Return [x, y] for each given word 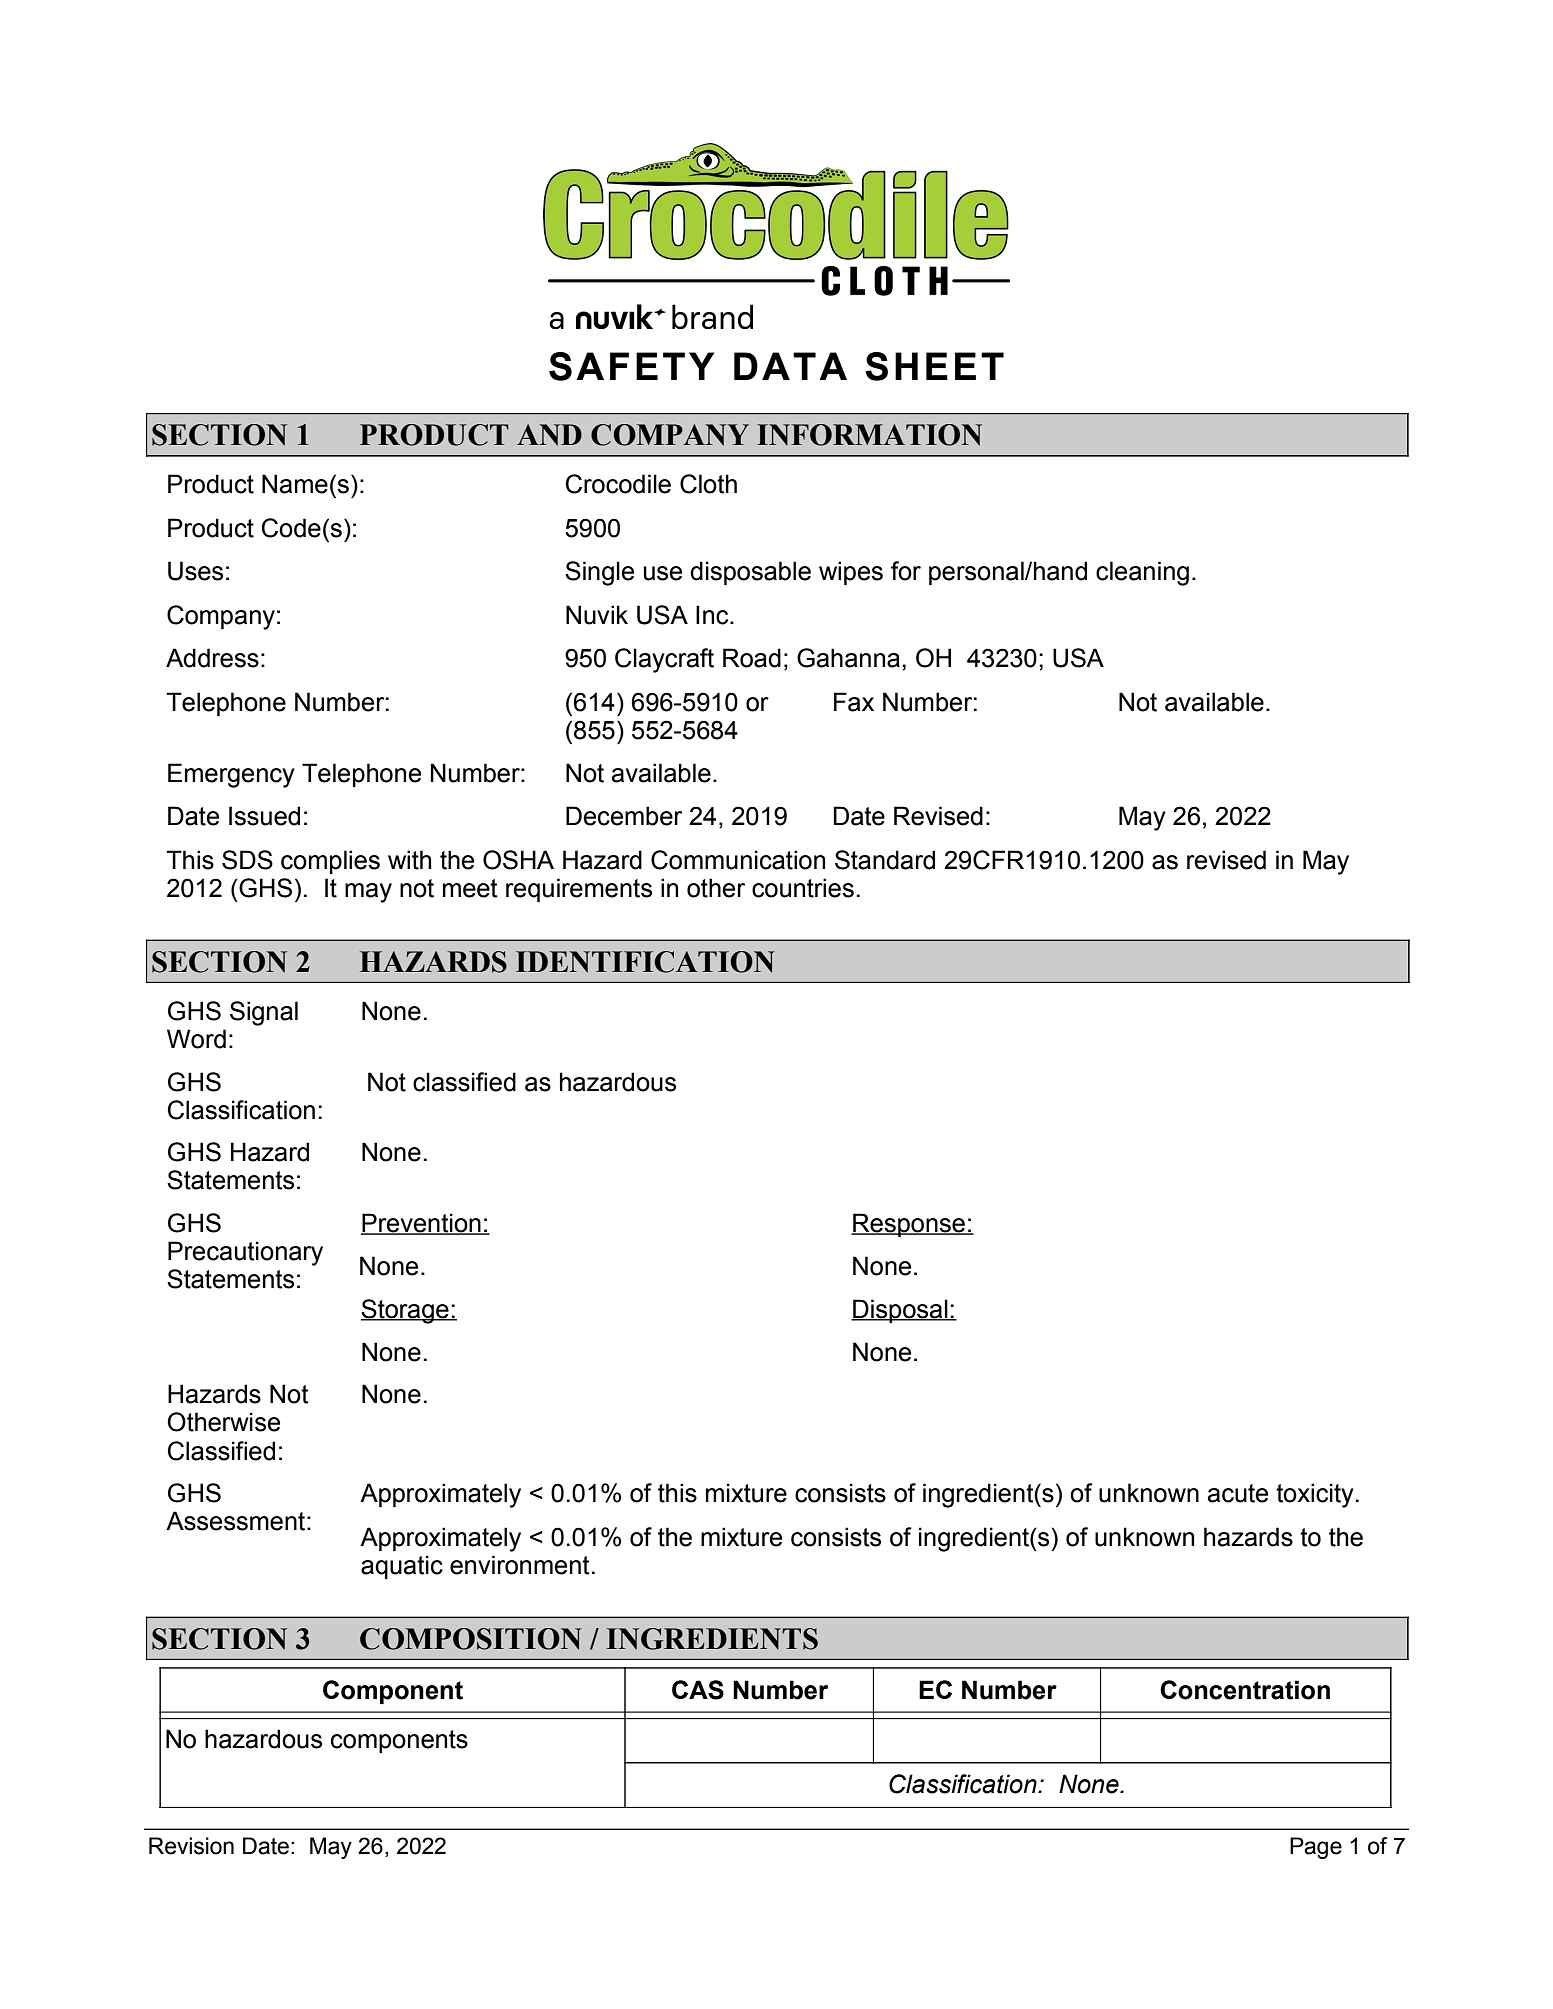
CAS [698, 1690]
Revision [191, 1846]
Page [1316, 1848]
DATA [790, 366]
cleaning [1142, 573]
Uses [195, 571]
